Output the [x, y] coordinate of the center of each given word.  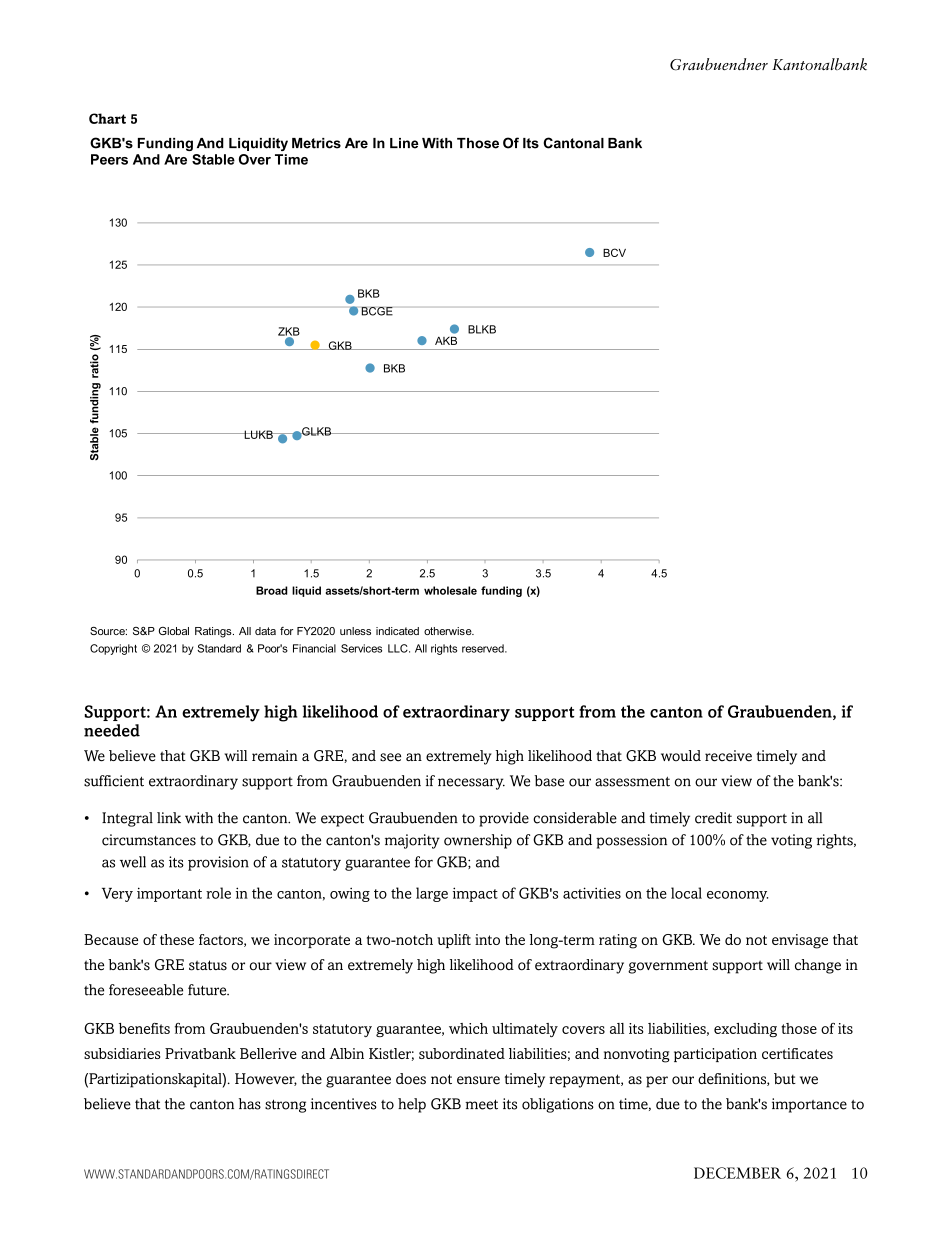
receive [728, 756]
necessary [471, 784]
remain [275, 756]
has [250, 1104]
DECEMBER [737, 1173]
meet [481, 1104]
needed [112, 730]
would [681, 755]
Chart [107, 118]
